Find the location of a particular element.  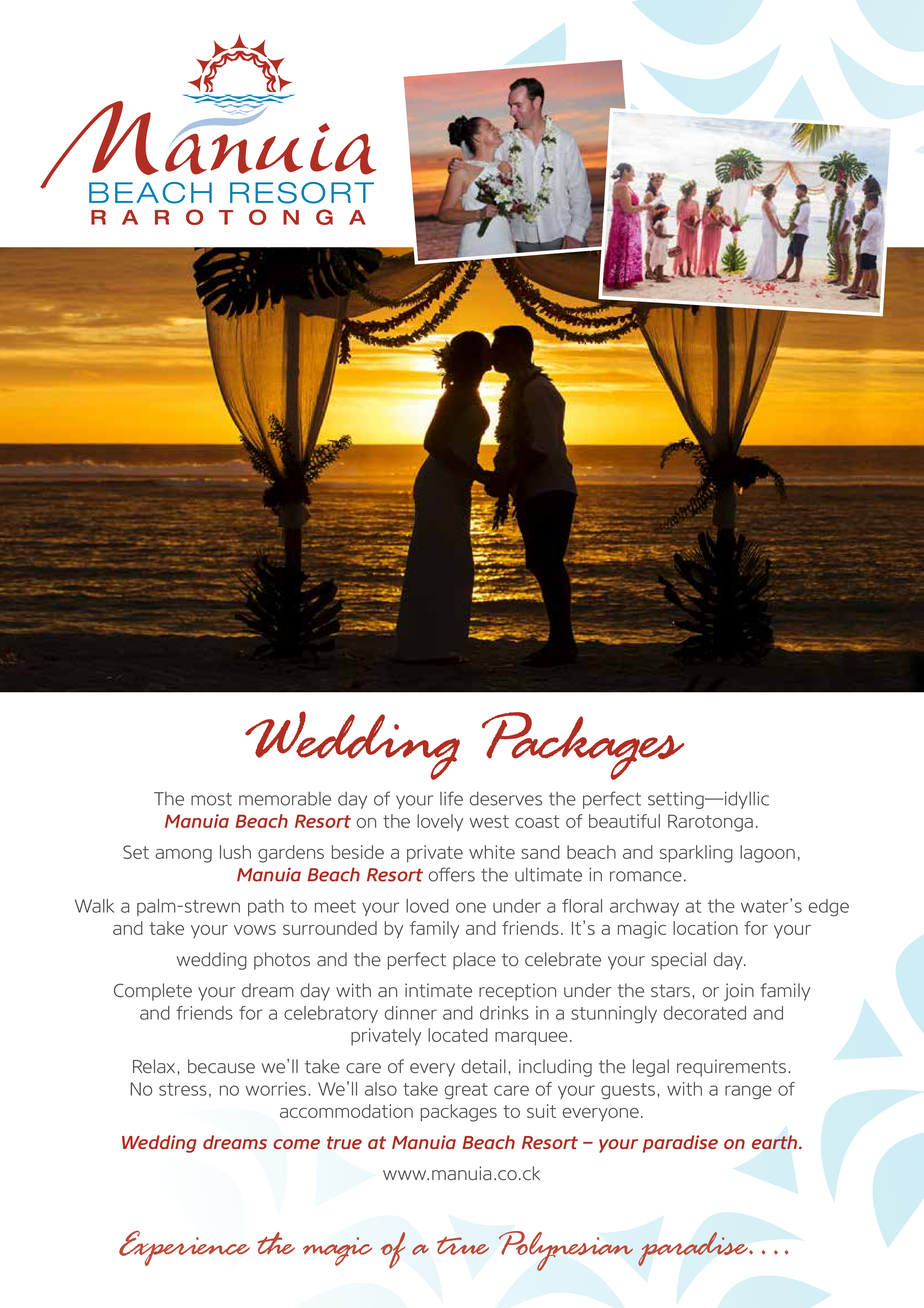

most is located at coordinates (211, 799).
